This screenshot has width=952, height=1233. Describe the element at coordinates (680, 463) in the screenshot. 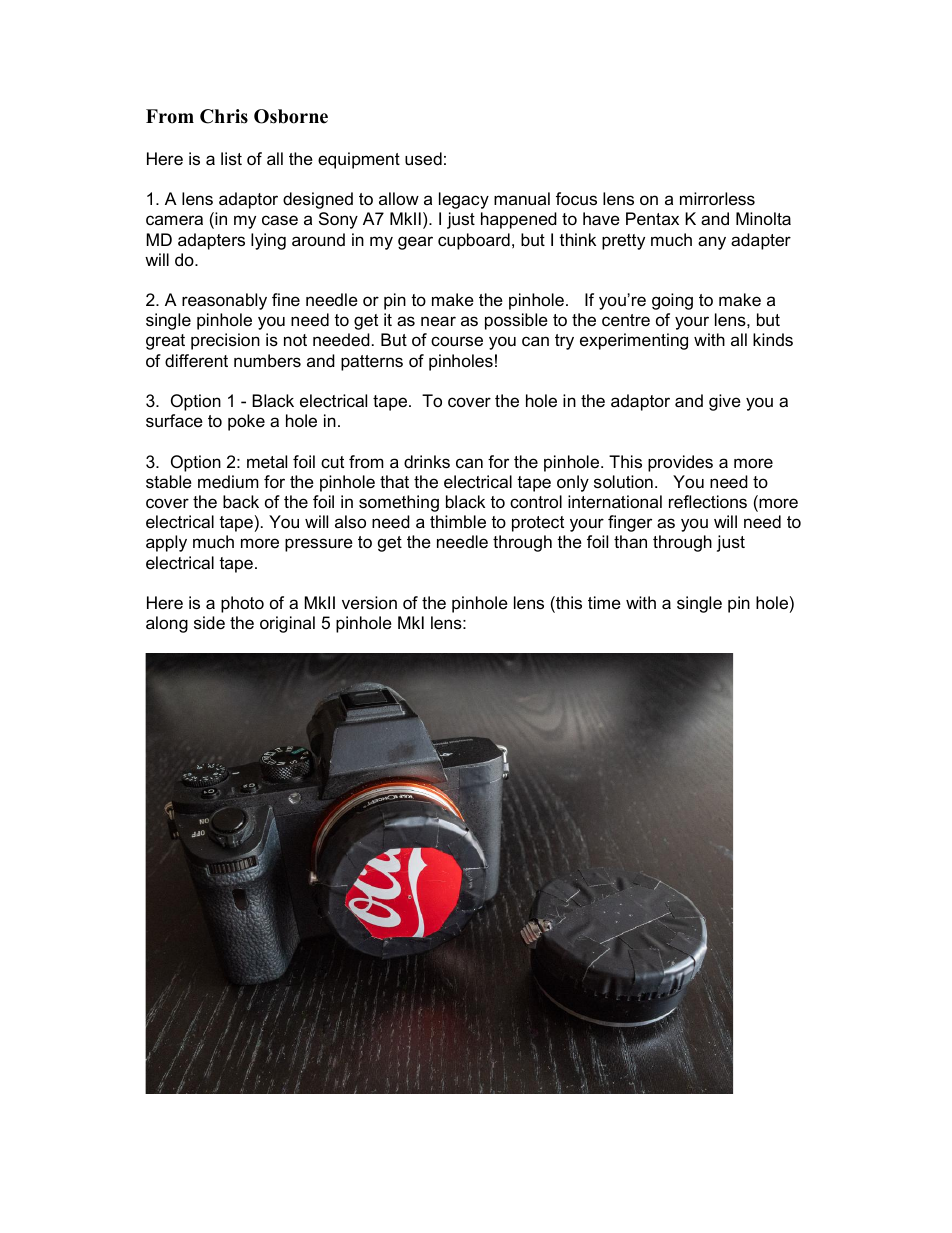

I see `provides` at that location.
